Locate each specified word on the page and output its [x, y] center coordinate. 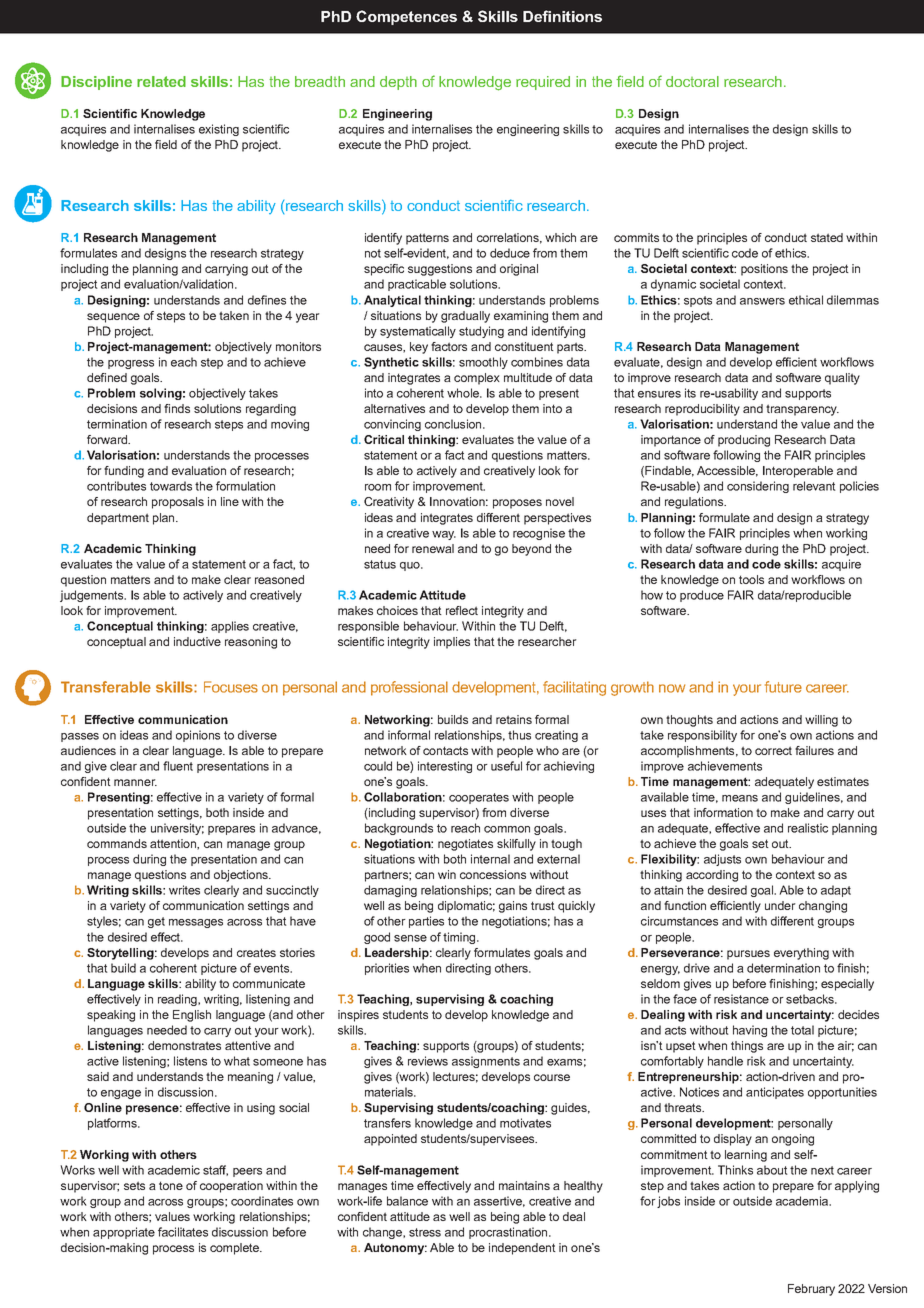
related [161, 81]
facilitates [183, 1232]
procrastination [509, 1233]
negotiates [465, 845]
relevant [814, 486]
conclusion [454, 424]
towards [171, 486]
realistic [808, 828]
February [811, 1290]
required [543, 83]
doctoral [692, 81]
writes [184, 890]
